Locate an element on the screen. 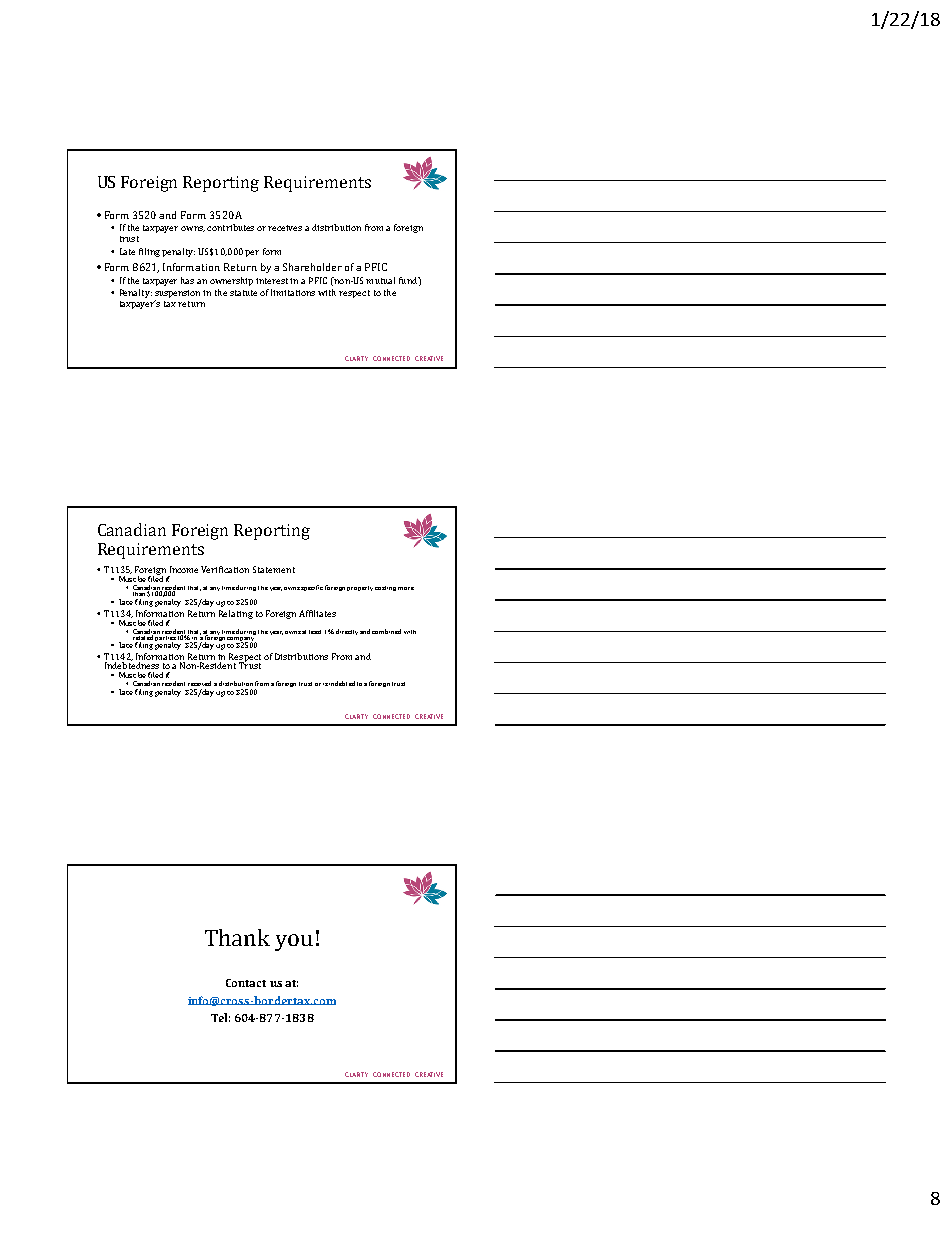  mutual is located at coordinates (380, 280).
